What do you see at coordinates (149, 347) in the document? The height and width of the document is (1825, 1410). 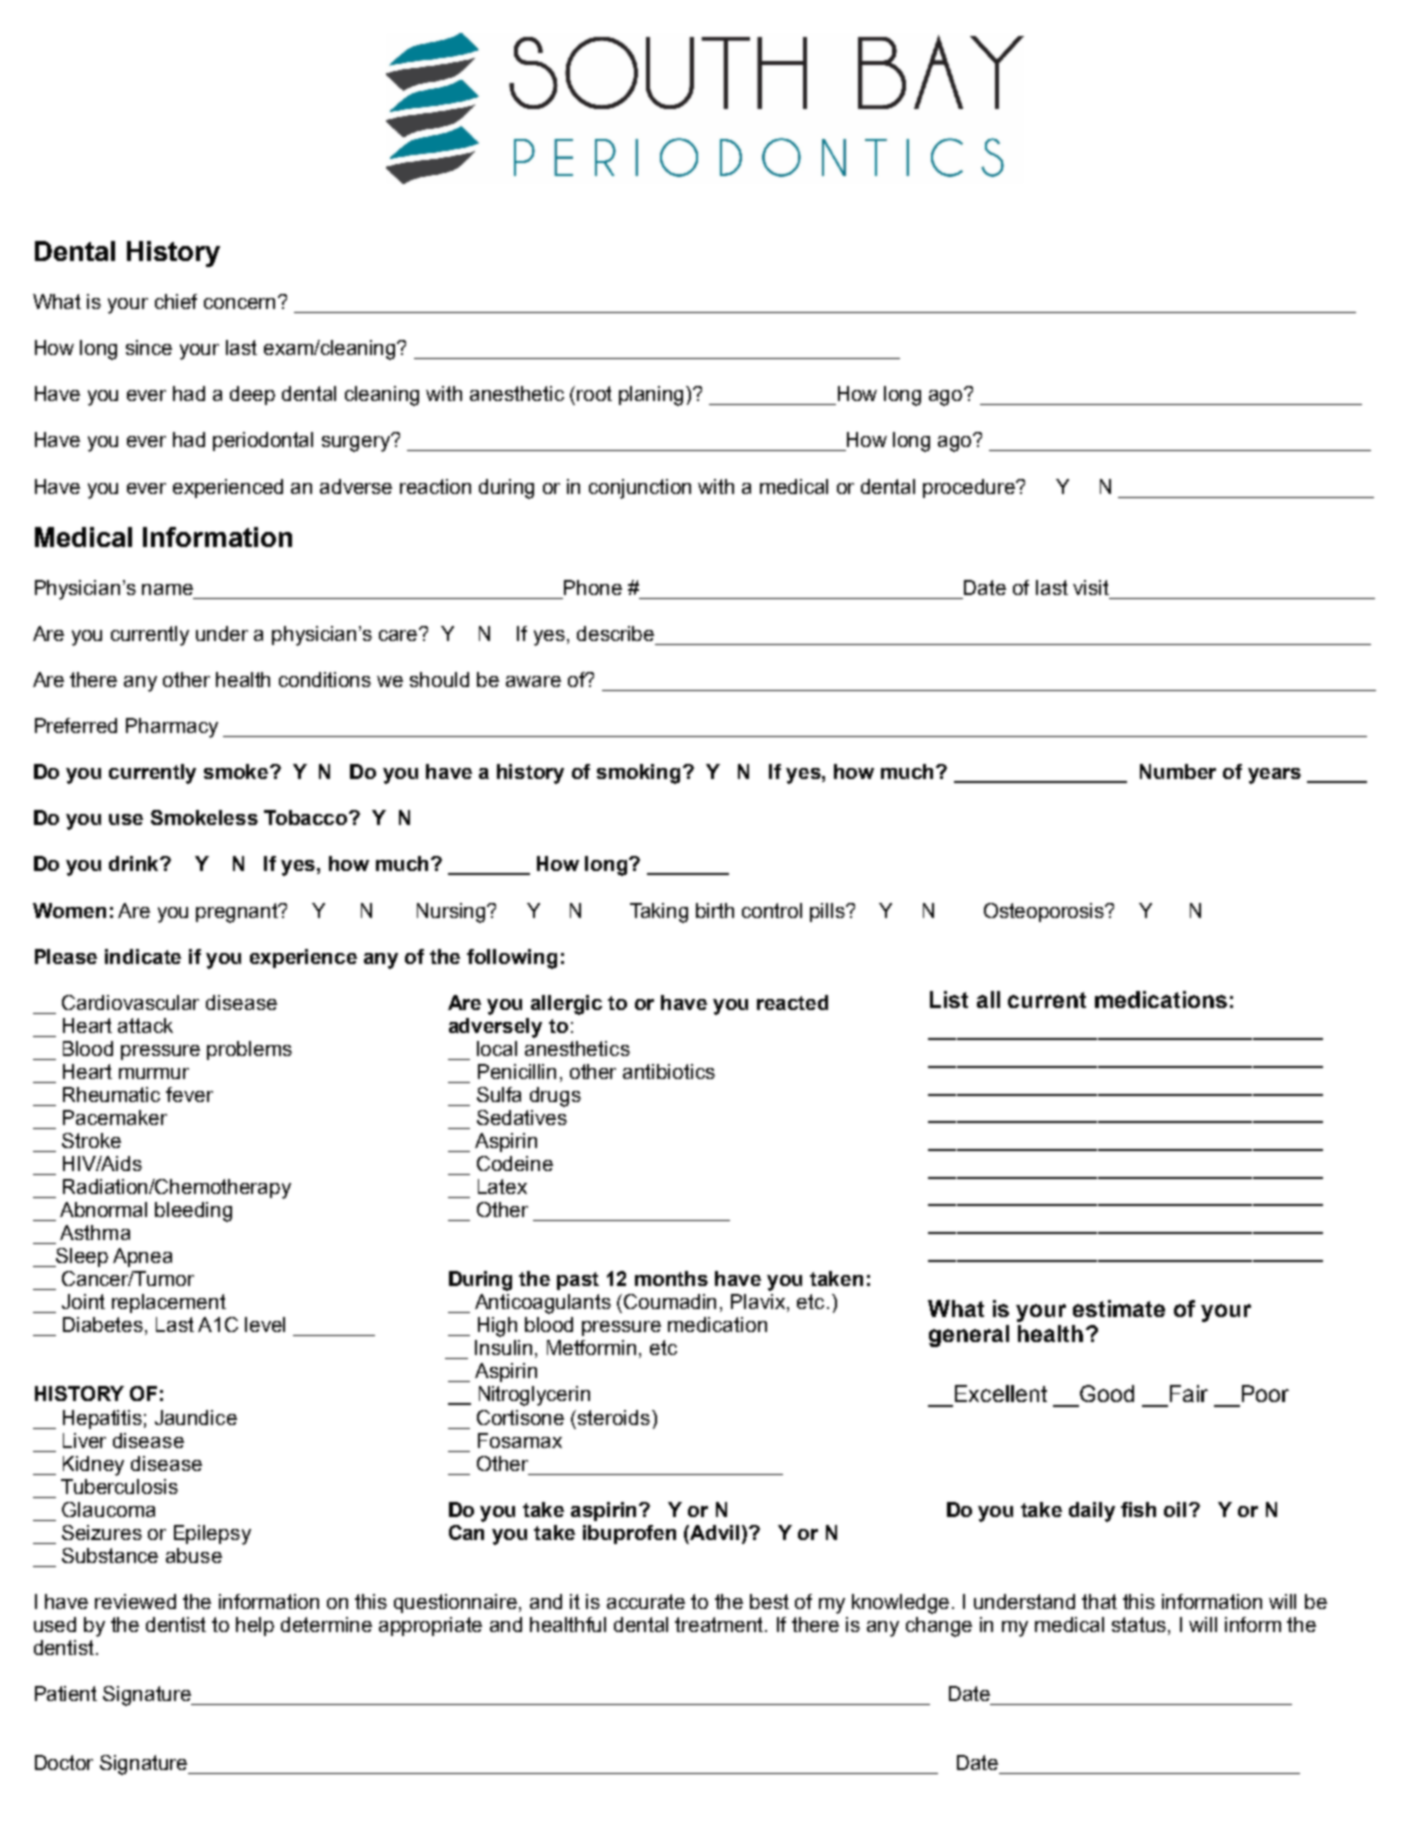 I see `since` at bounding box center [149, 347].
